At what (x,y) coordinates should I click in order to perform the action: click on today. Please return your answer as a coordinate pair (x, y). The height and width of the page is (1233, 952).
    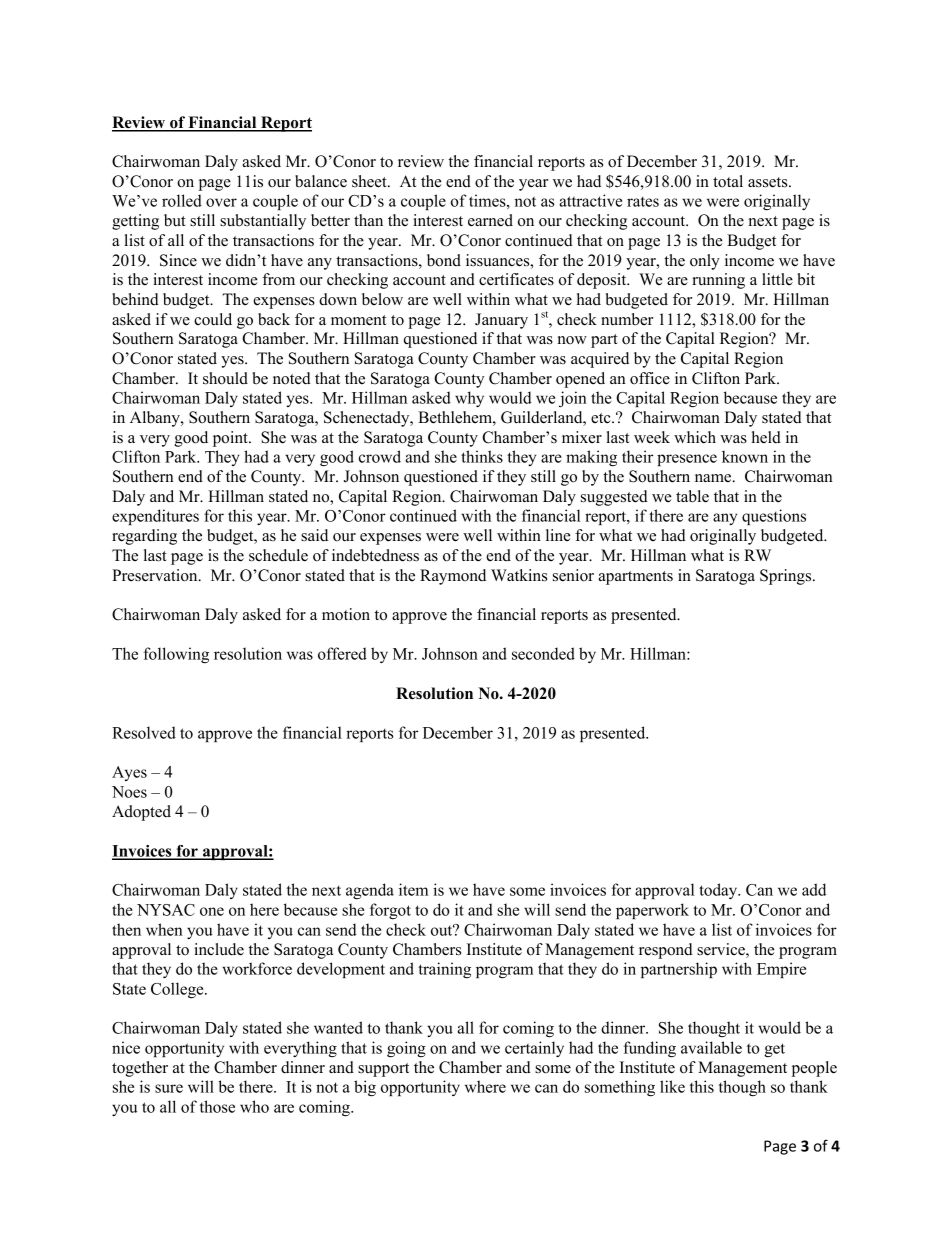
    Looking at the image, I should click on (719, 891).
